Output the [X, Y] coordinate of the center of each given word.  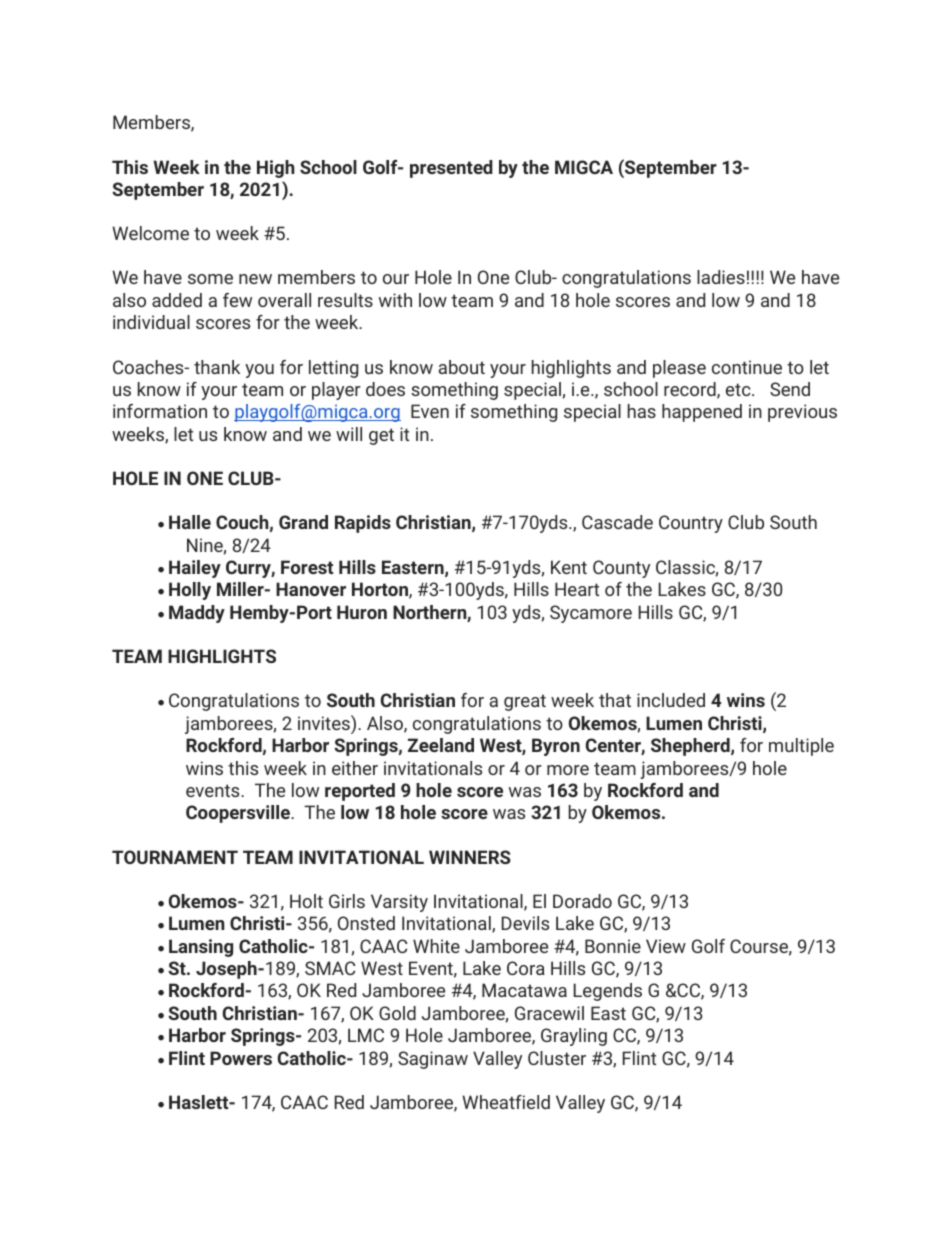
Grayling [574, 1037]
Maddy [197, 614]
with [395, 300]
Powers [241, 1058]
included [671, 700]
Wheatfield [506, 1102]
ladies [721, 277]
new [255, 279]
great [525, 702]
